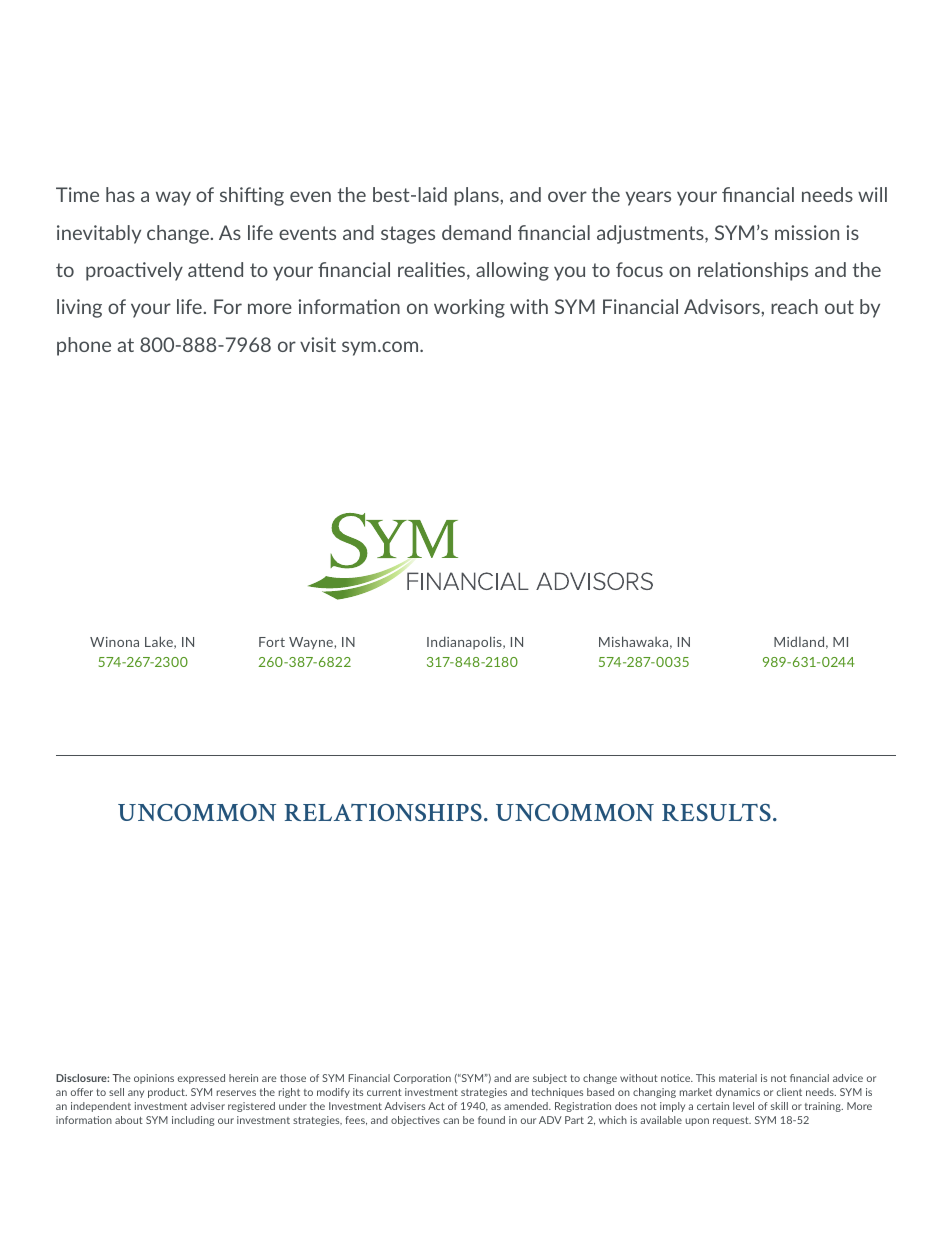 This page has width=952, height=1233. What do you see at coordinates (794, 306) in the page?
I see `reach` at bounding box center [794, 306].
